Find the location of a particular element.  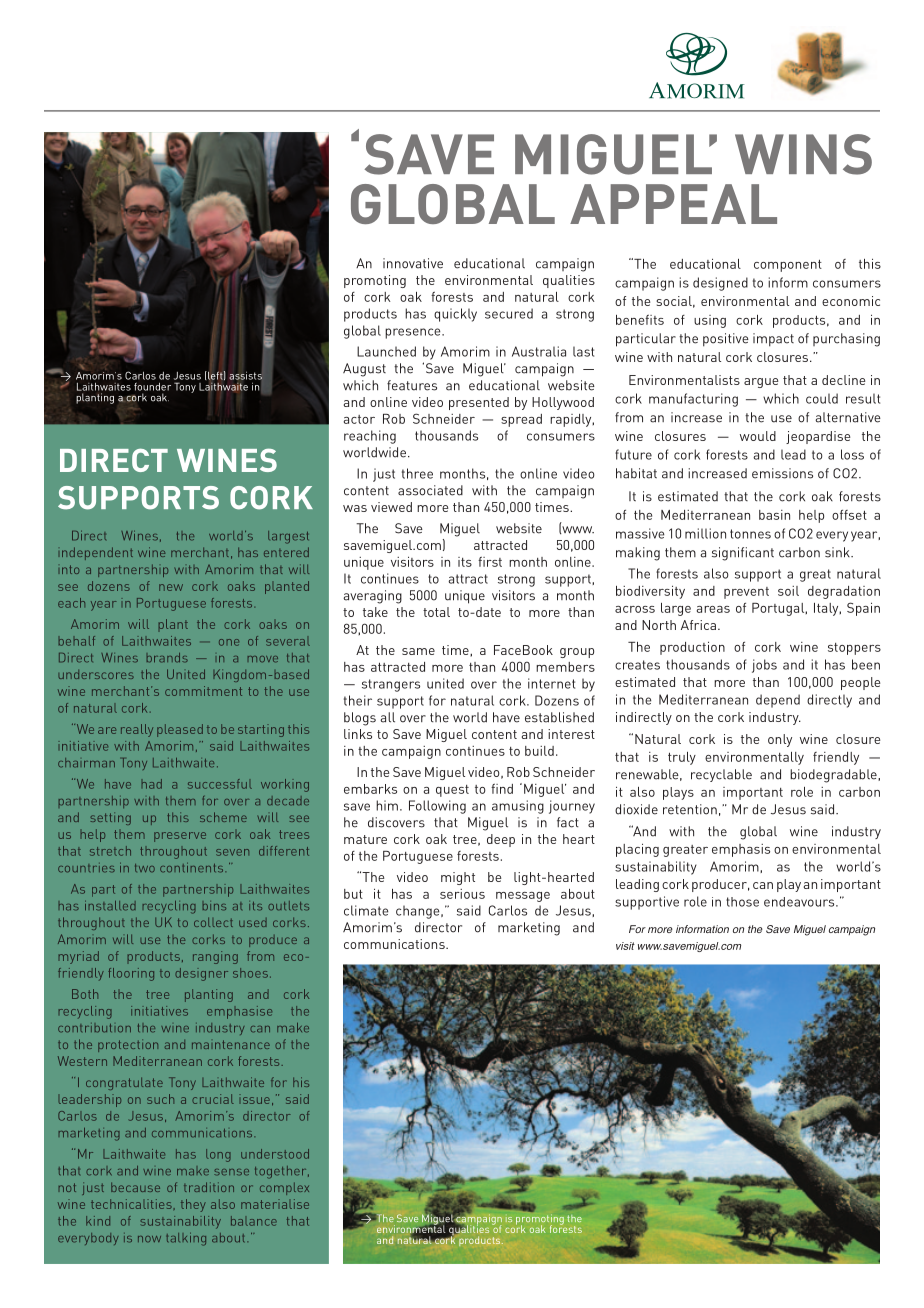

innovative is located at coordinates (413, 263).
